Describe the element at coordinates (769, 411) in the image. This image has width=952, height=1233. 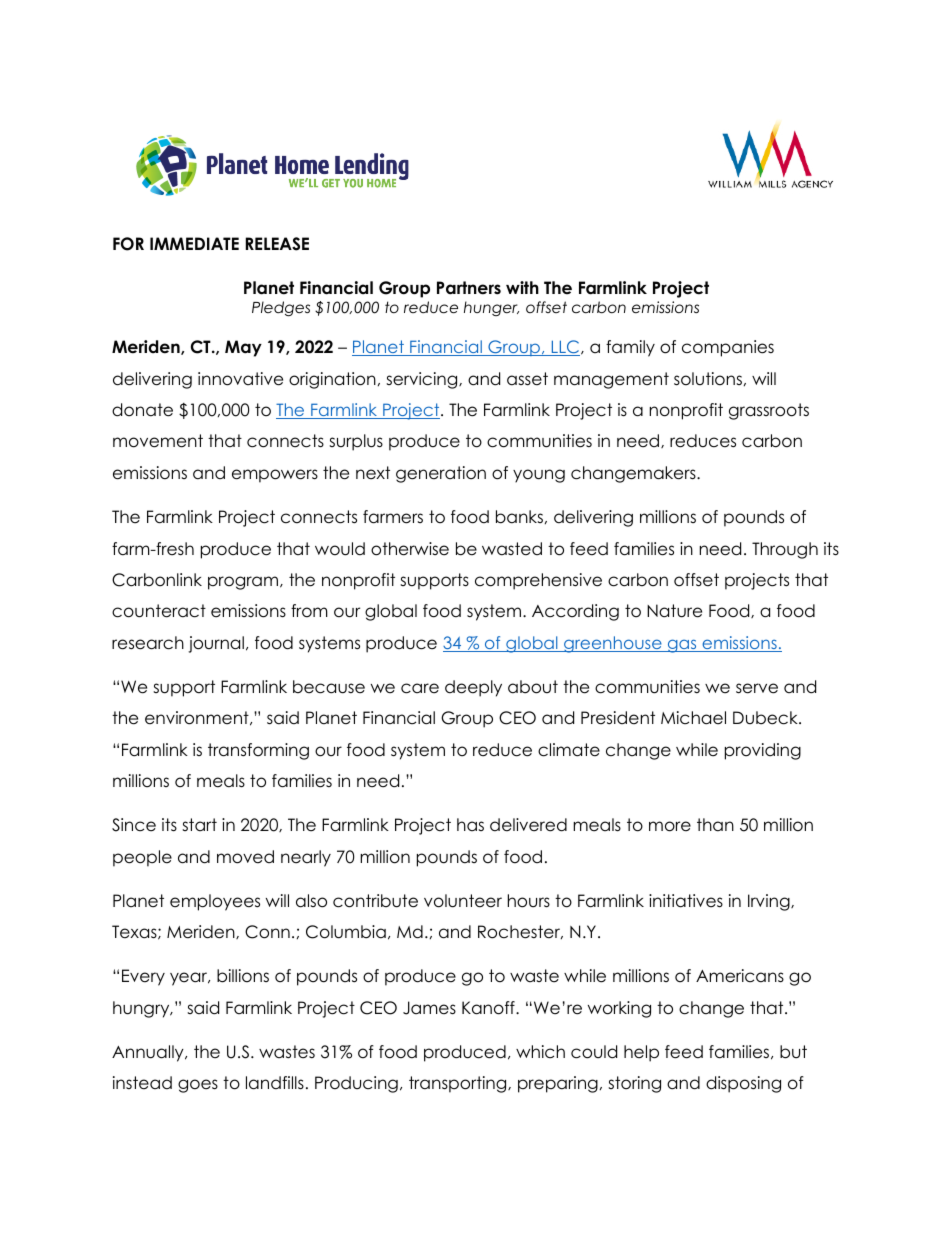
I see `grassroots` at that location.
